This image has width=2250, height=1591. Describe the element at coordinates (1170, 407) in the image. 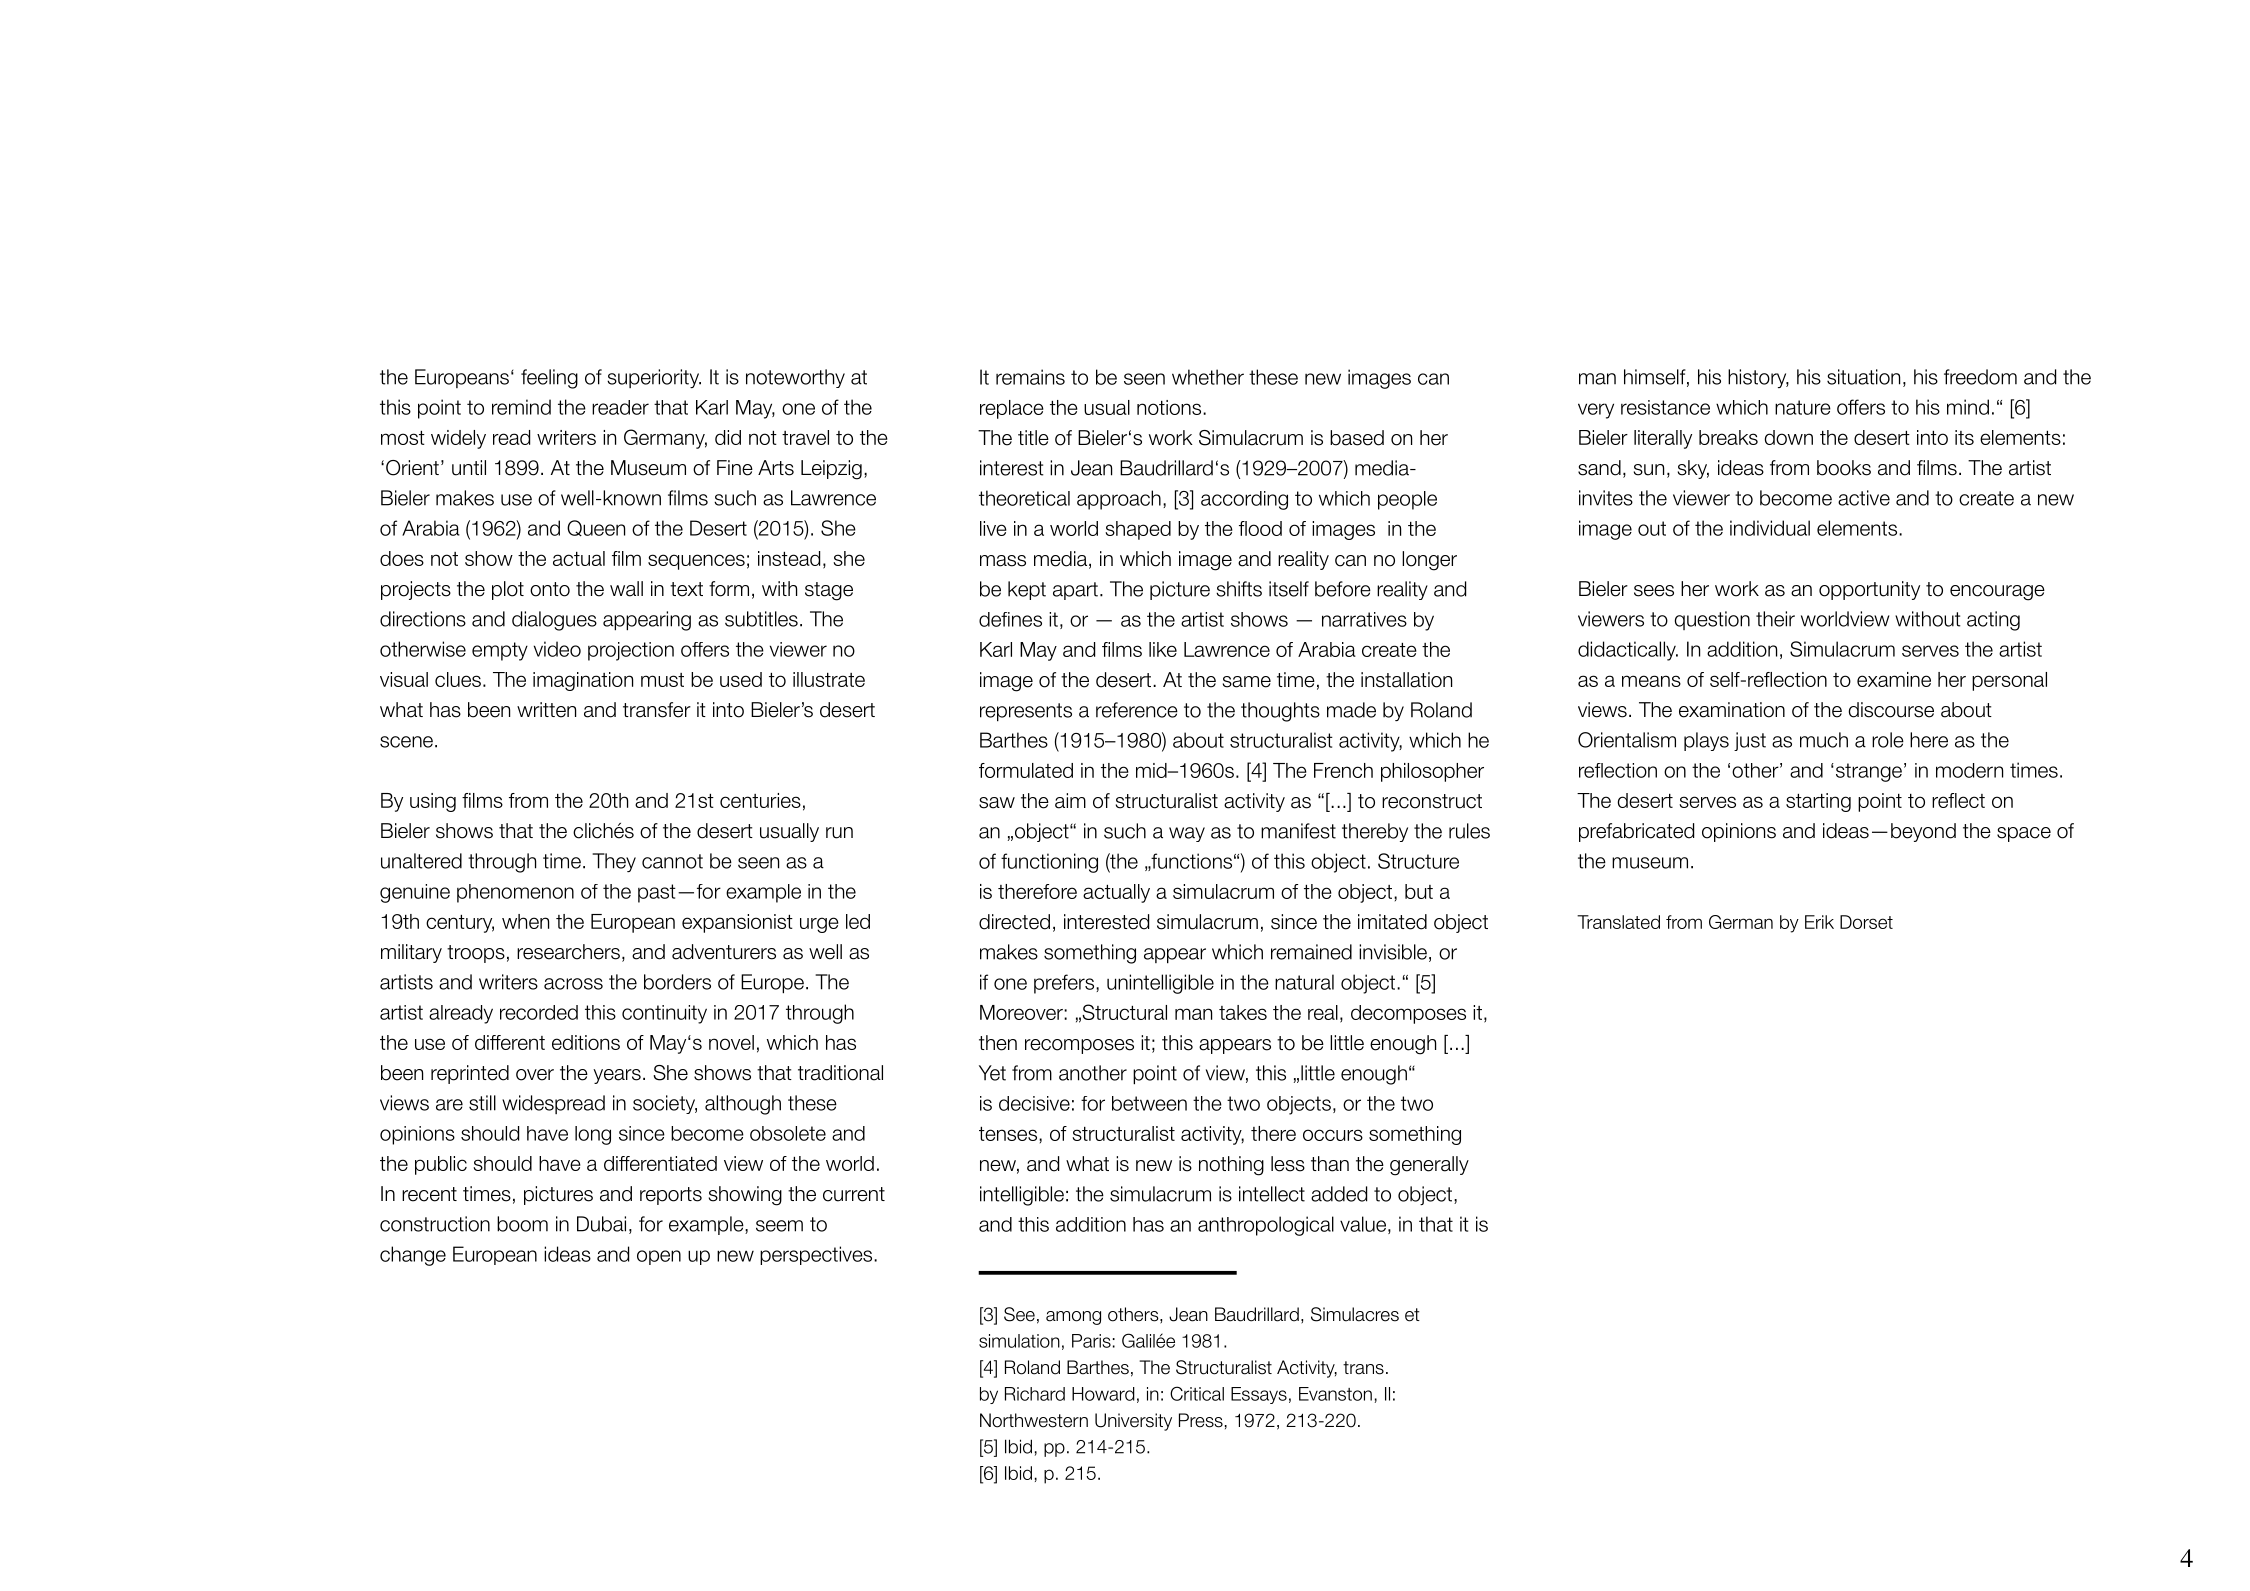

I see `notions` at that location.
